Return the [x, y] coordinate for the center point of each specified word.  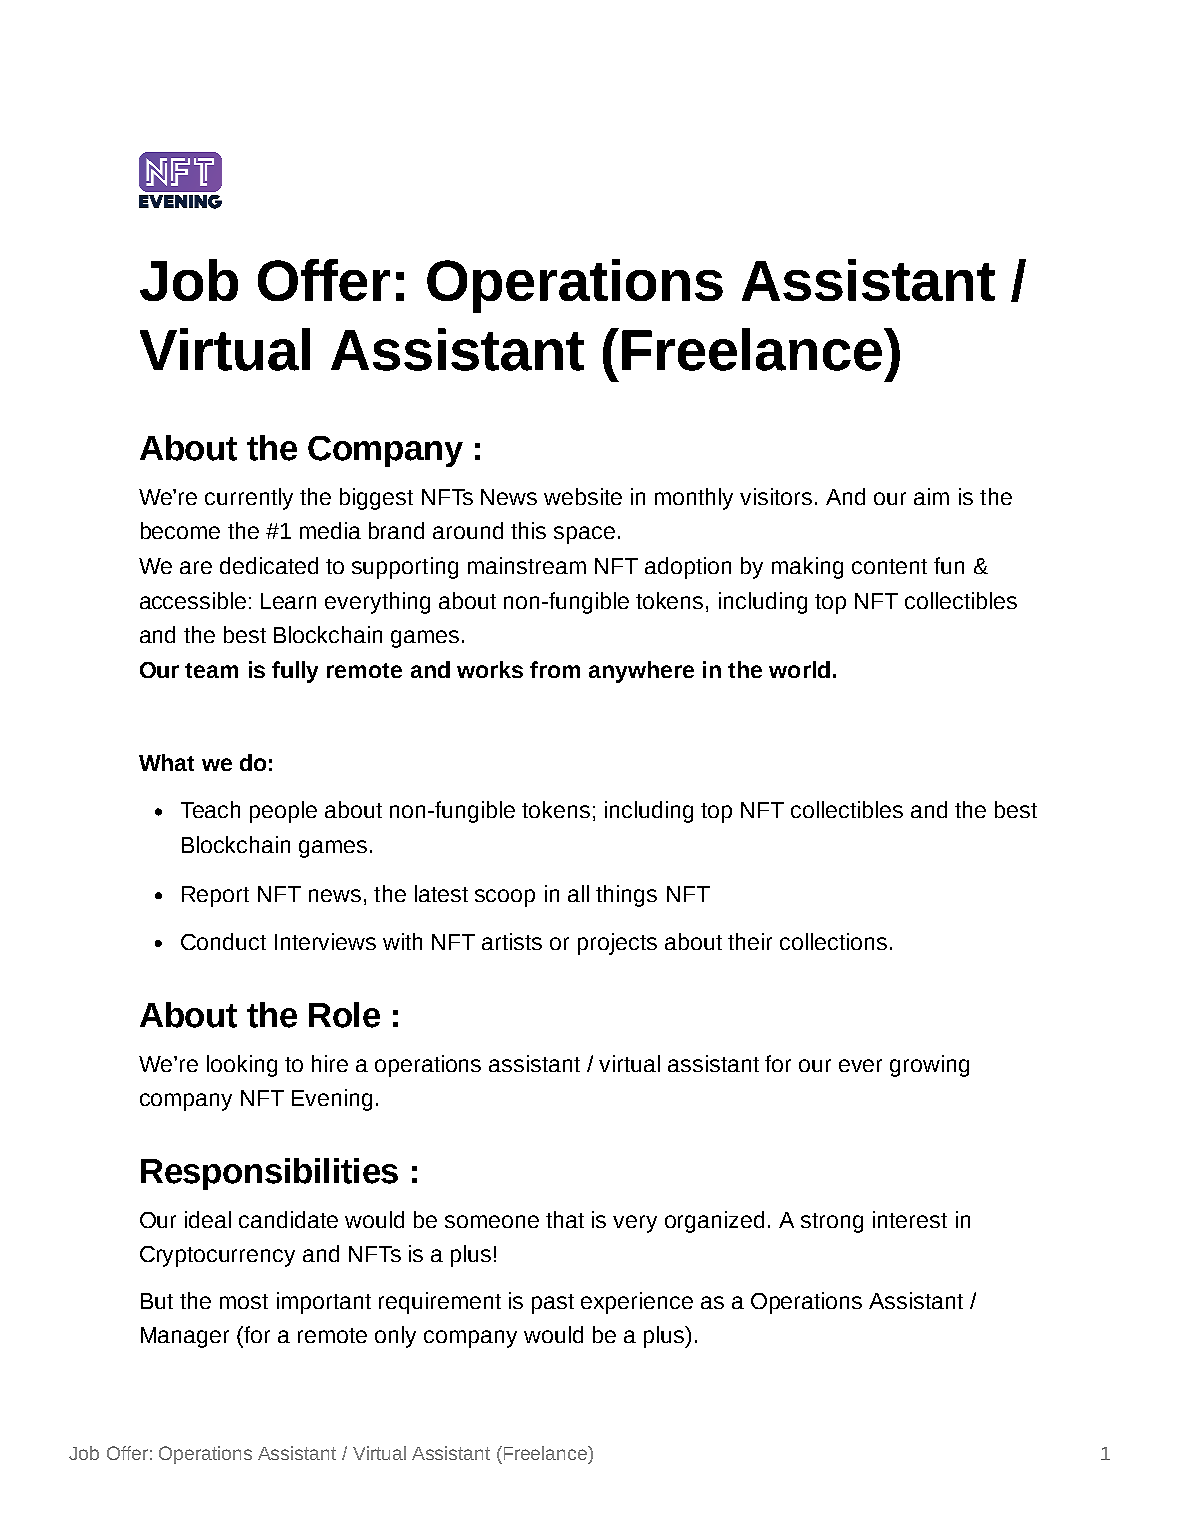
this [528, 530]
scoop [505, 898]
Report [215, 896]
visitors [776, 496]
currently [249, 499]
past [553, 1304]
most [244, 1301]
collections [833, 941]
